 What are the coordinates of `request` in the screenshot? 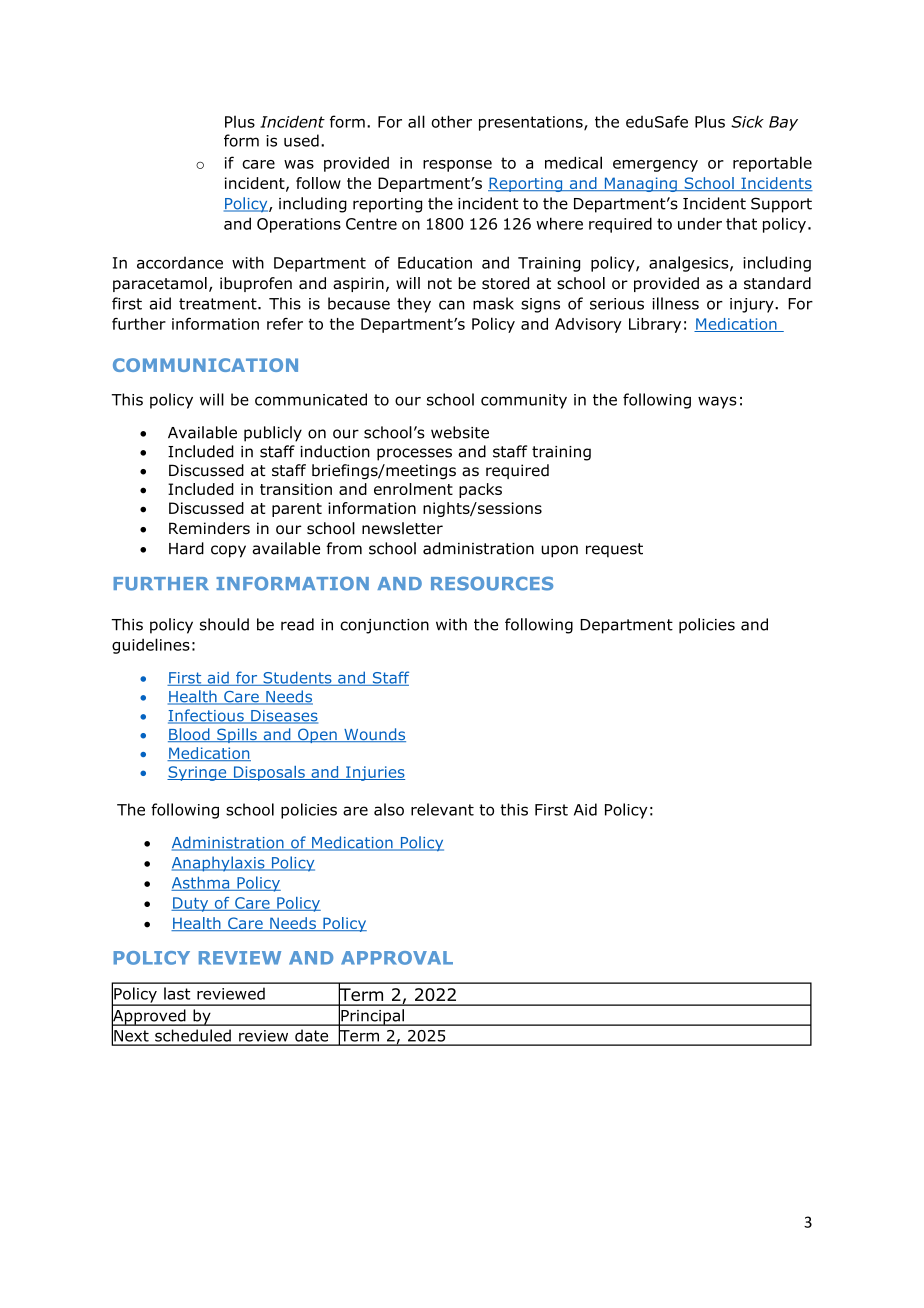 It's located at (614, 550).
